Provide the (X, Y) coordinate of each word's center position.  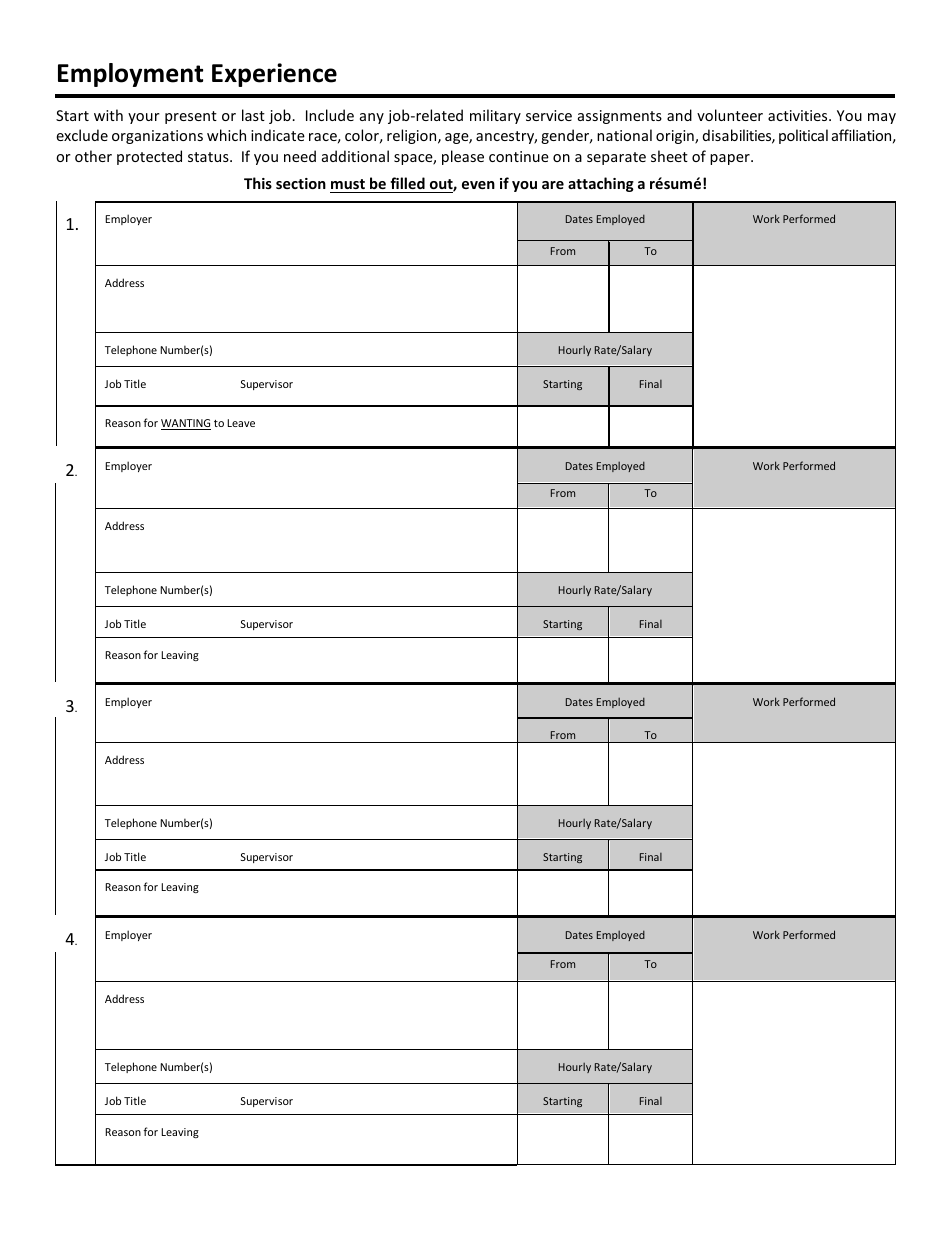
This (258, 183)
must (348, 184)
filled (407, 183)
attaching (601, 184)
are (553, 185)
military (495, 116)
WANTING (186, 424)
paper (731, 159)
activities (799, 115)
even (478, 185)
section (301, 183)
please (463, 157)
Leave (241, 423)
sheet (669, 156)
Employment (130, 75)
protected (149, 157)
